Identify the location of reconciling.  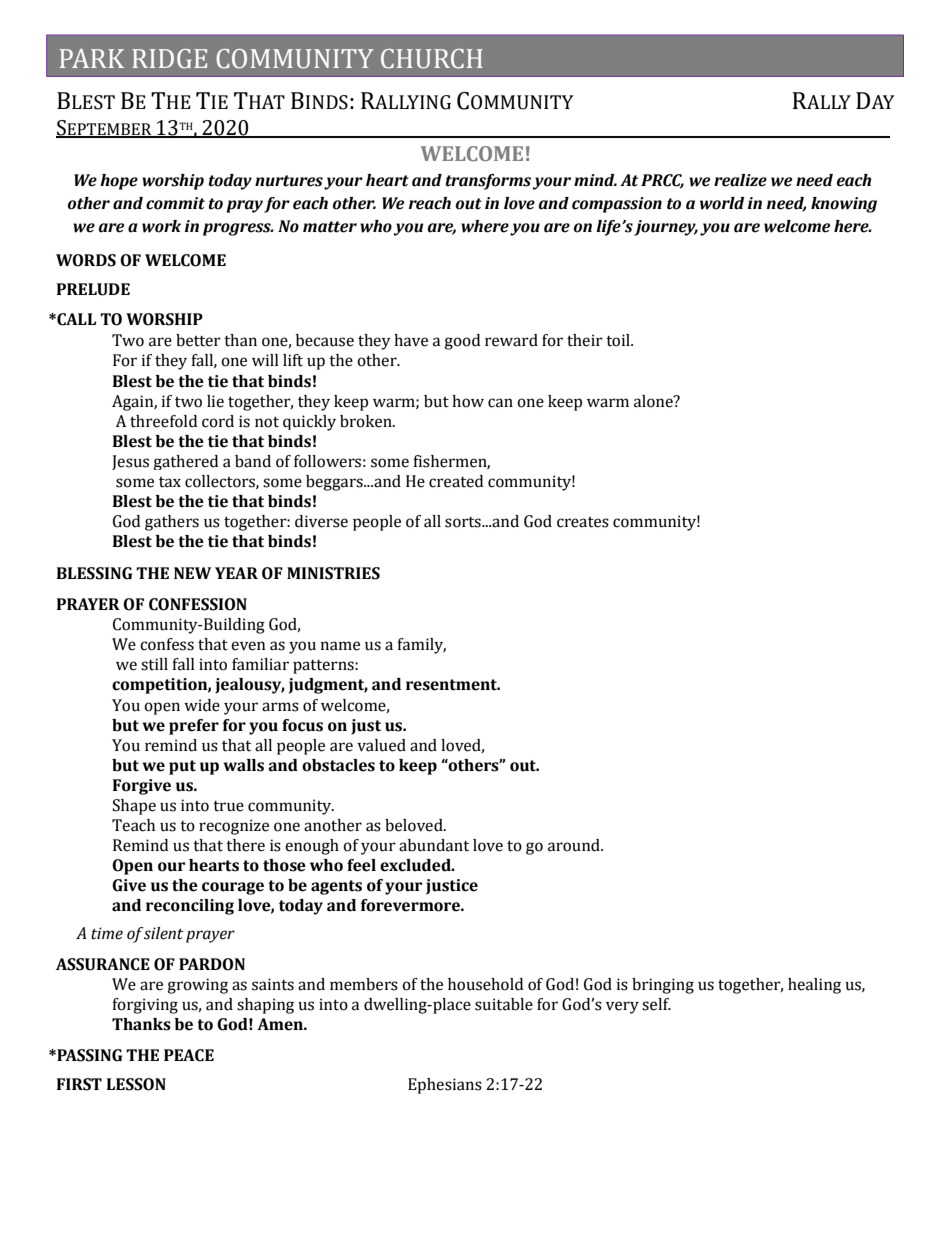
(190, 907).
